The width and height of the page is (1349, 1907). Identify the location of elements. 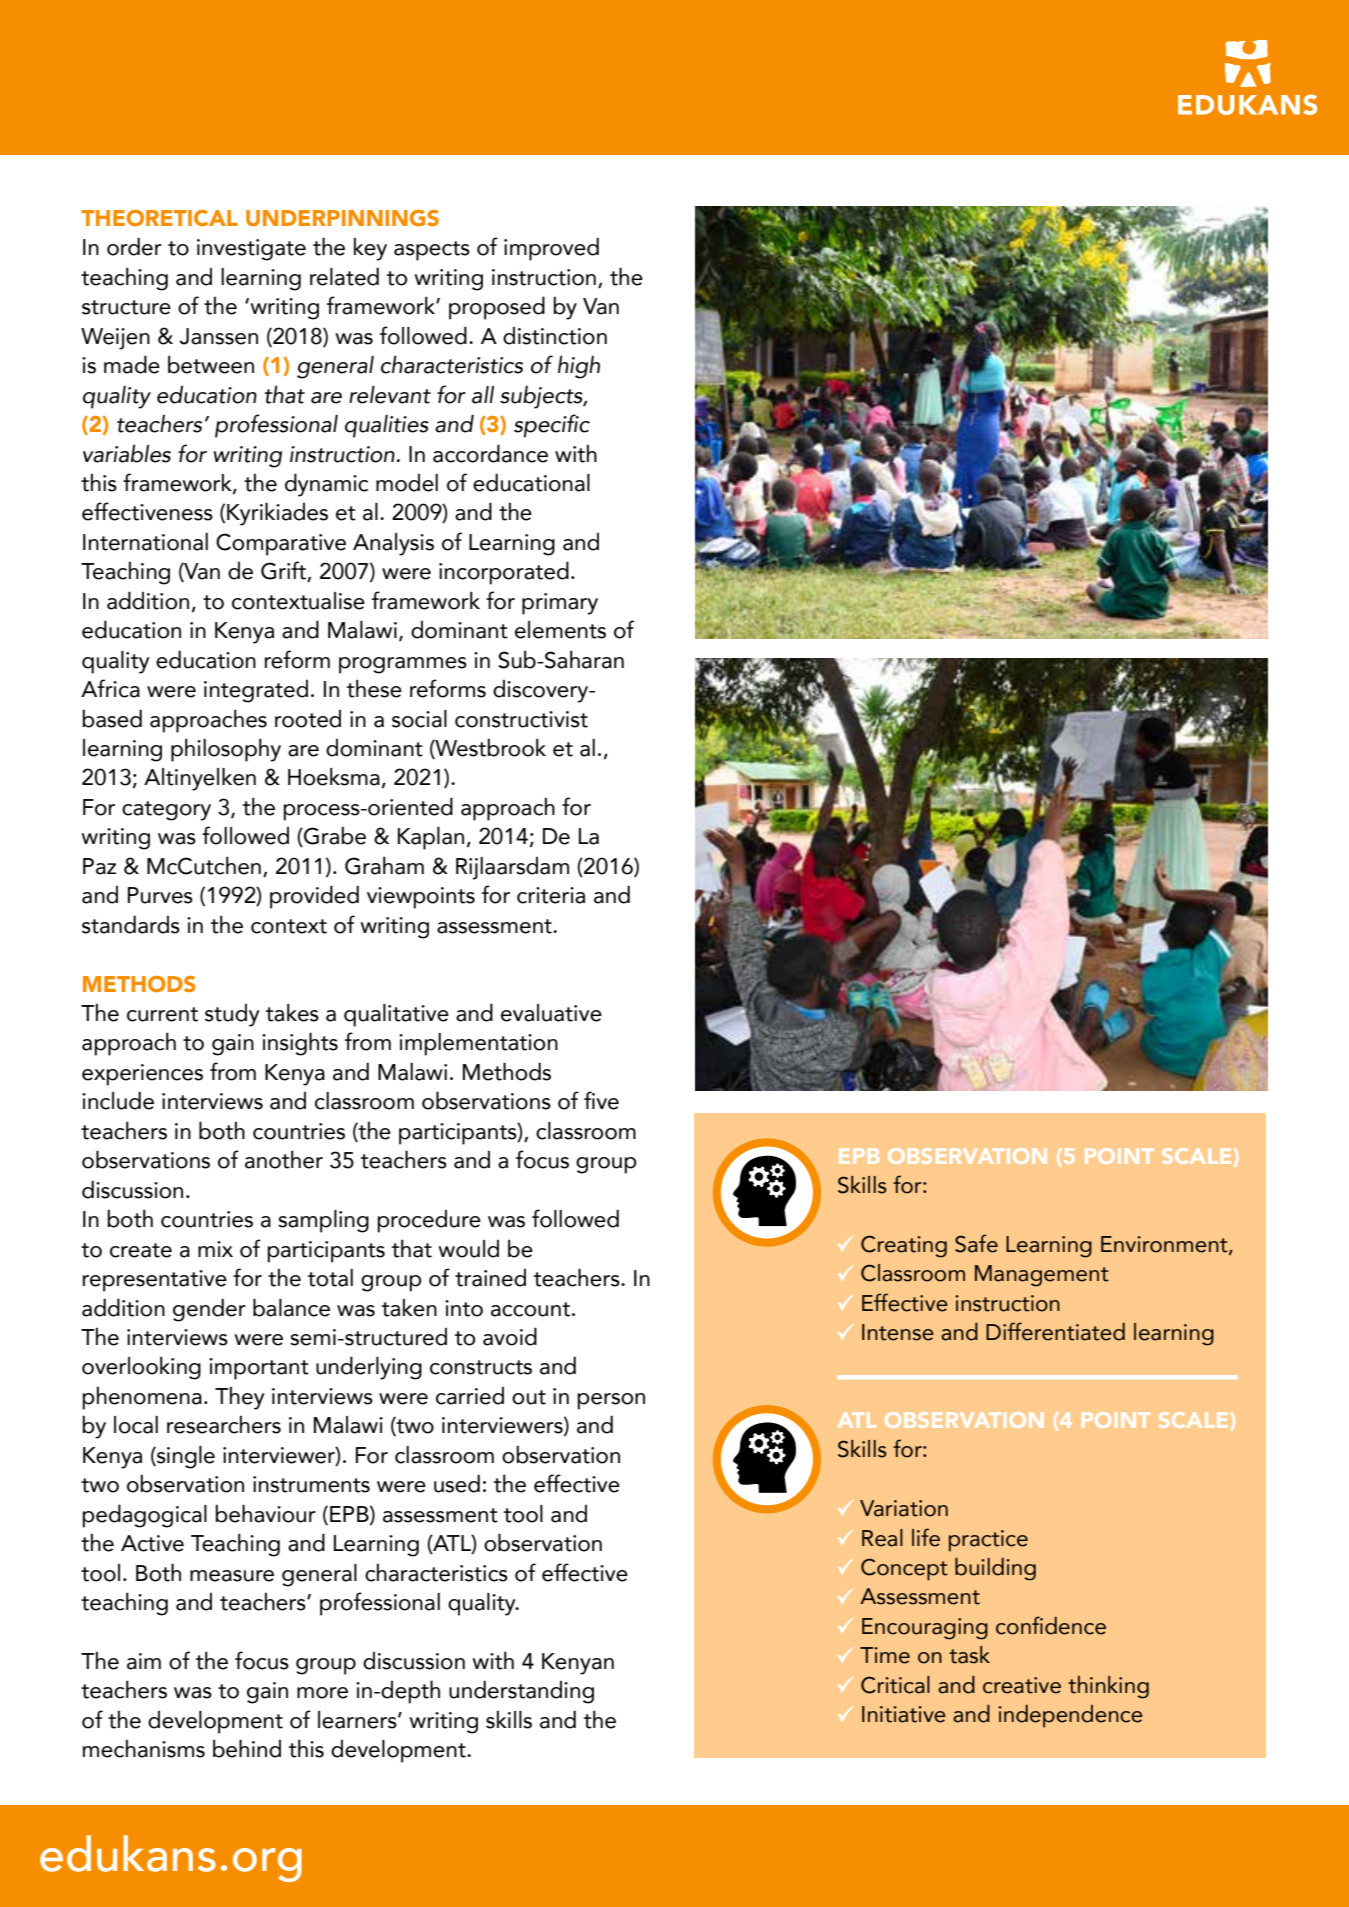
(560, 630).
